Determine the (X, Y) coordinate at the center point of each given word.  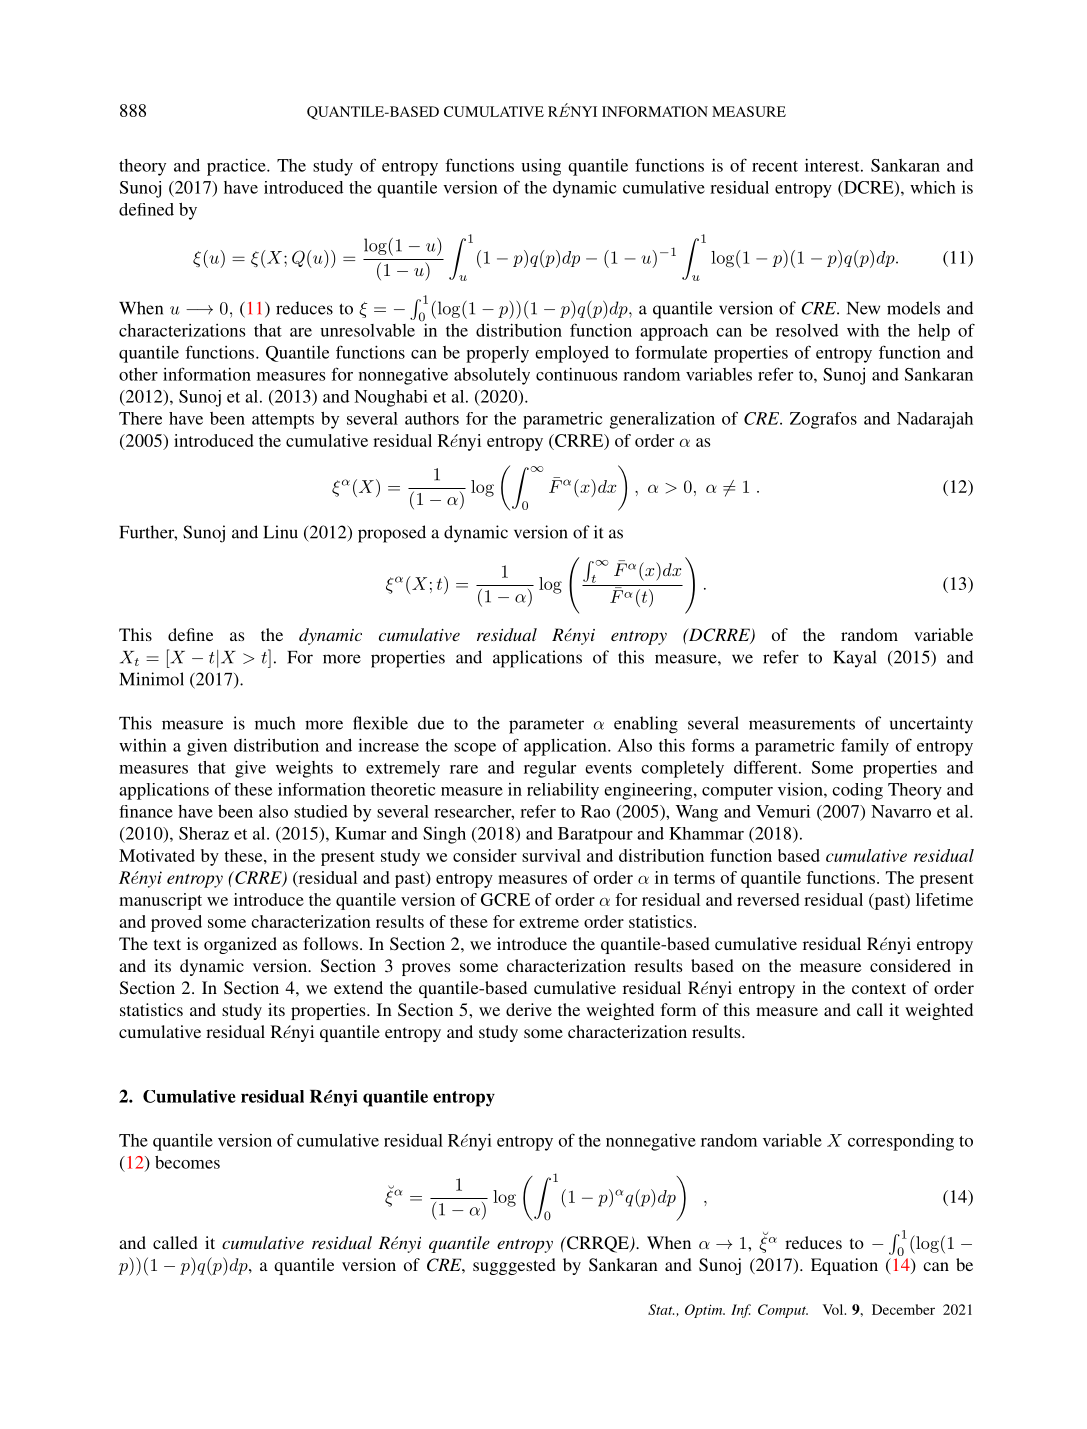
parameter (546, 726)
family (865, 747)
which (933, 187)
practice (237, 167)
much (275, 723)
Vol (834, 1309)
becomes (187, 1162)
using (541, 167)
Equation (844, 1266)
